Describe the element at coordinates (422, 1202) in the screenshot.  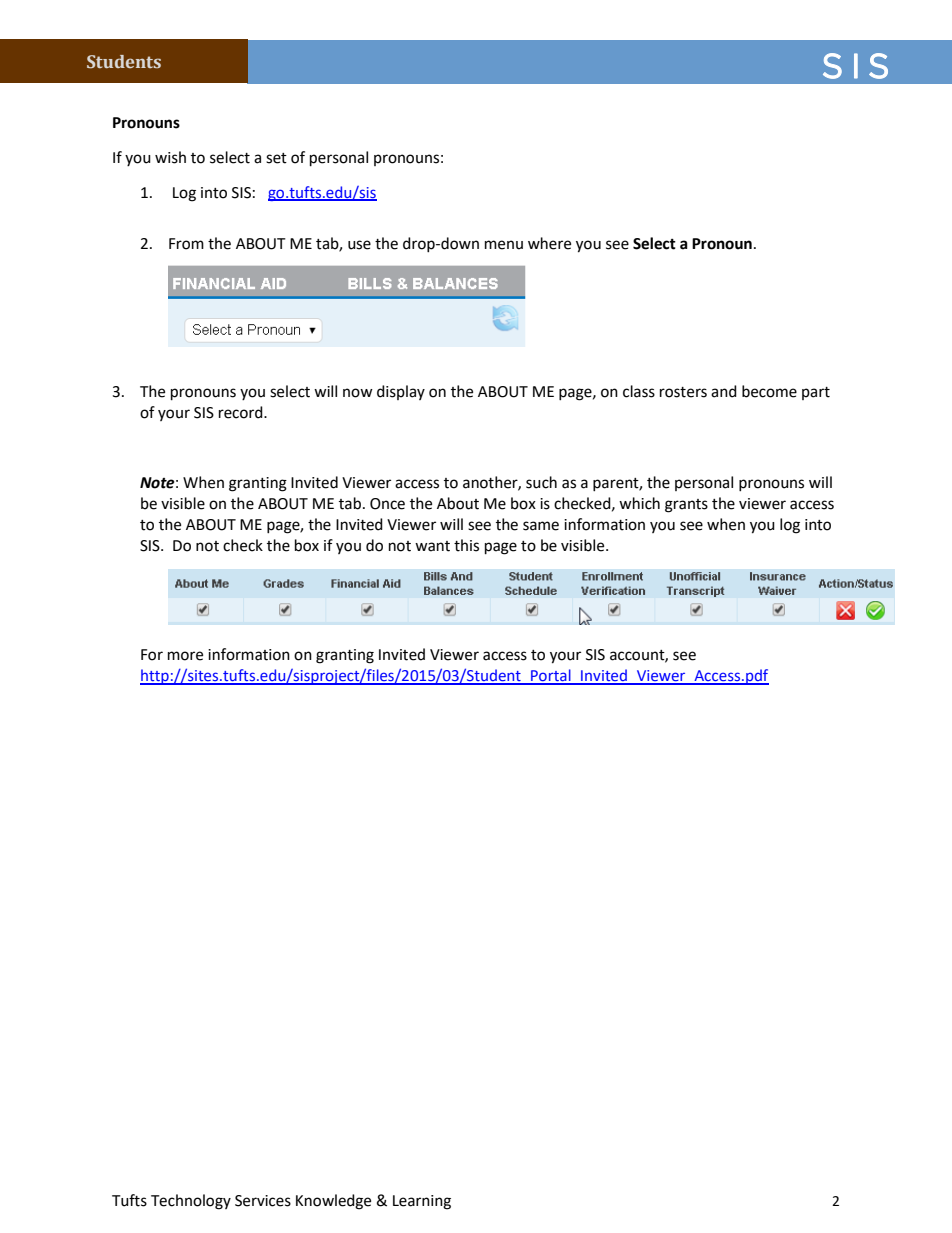
I see `Learning` at that location.
